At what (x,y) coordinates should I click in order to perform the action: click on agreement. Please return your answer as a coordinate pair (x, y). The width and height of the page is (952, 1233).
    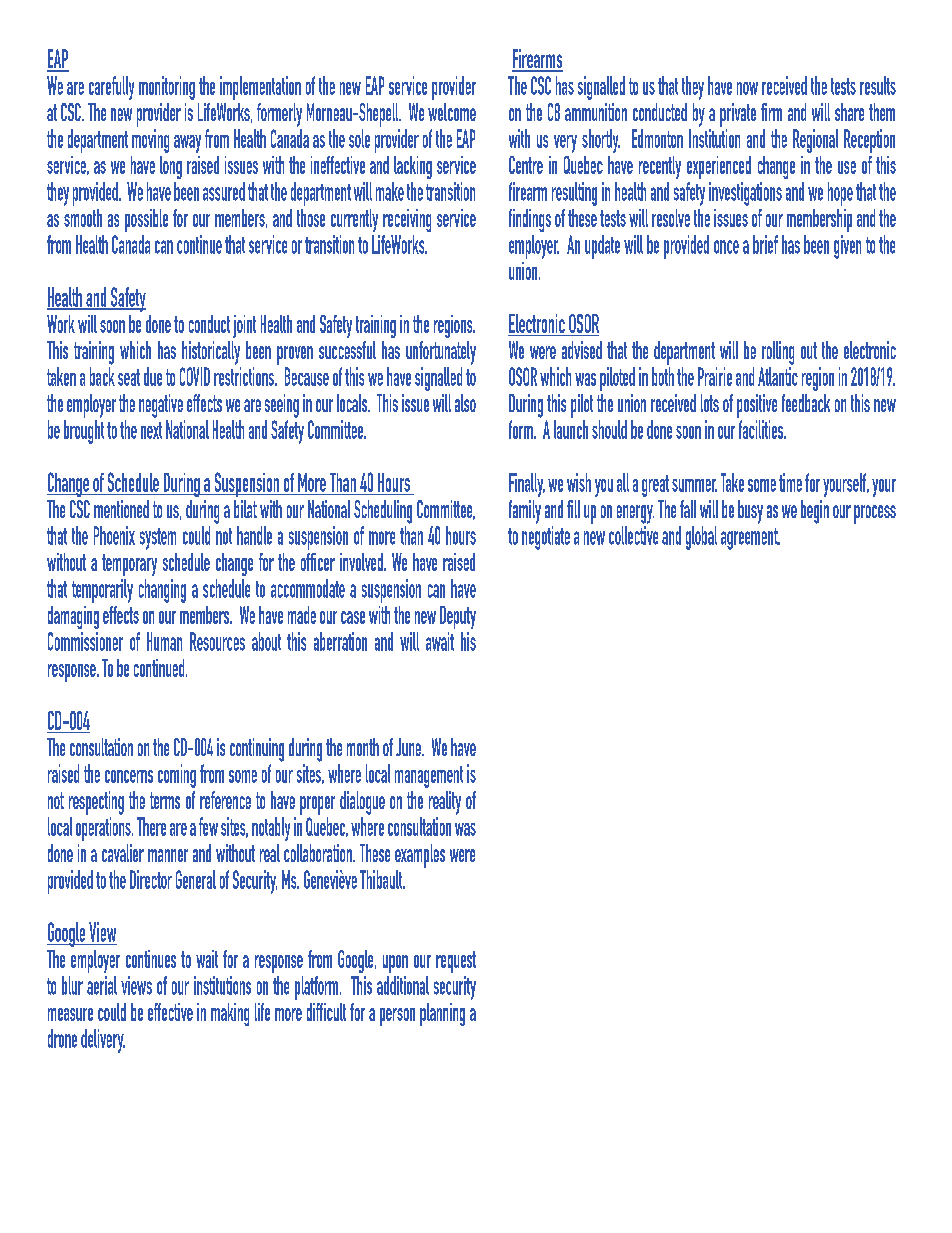
    Looking at the image, I should click on (750, 539).
